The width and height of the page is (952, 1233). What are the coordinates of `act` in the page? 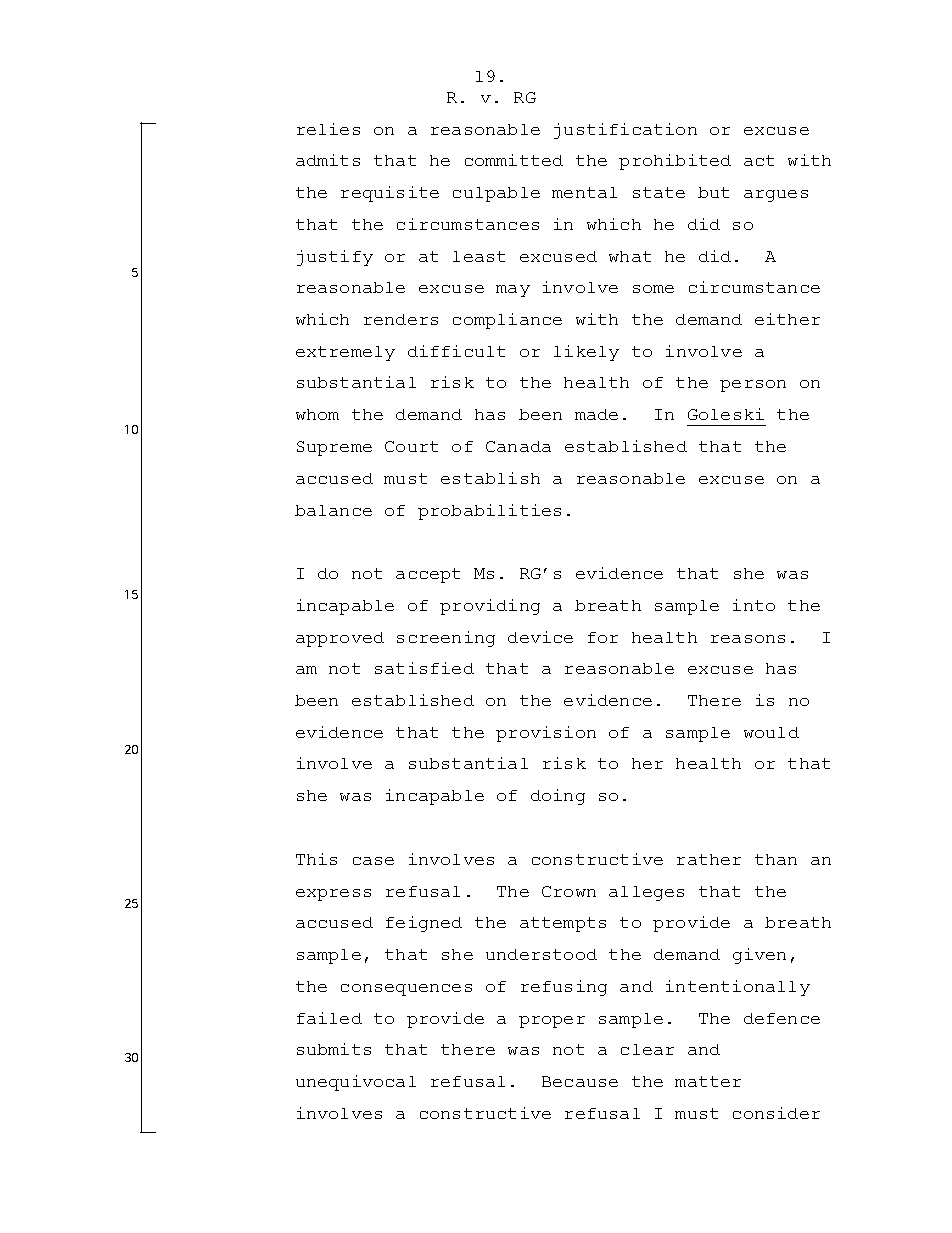 It's located at (759, 160).
